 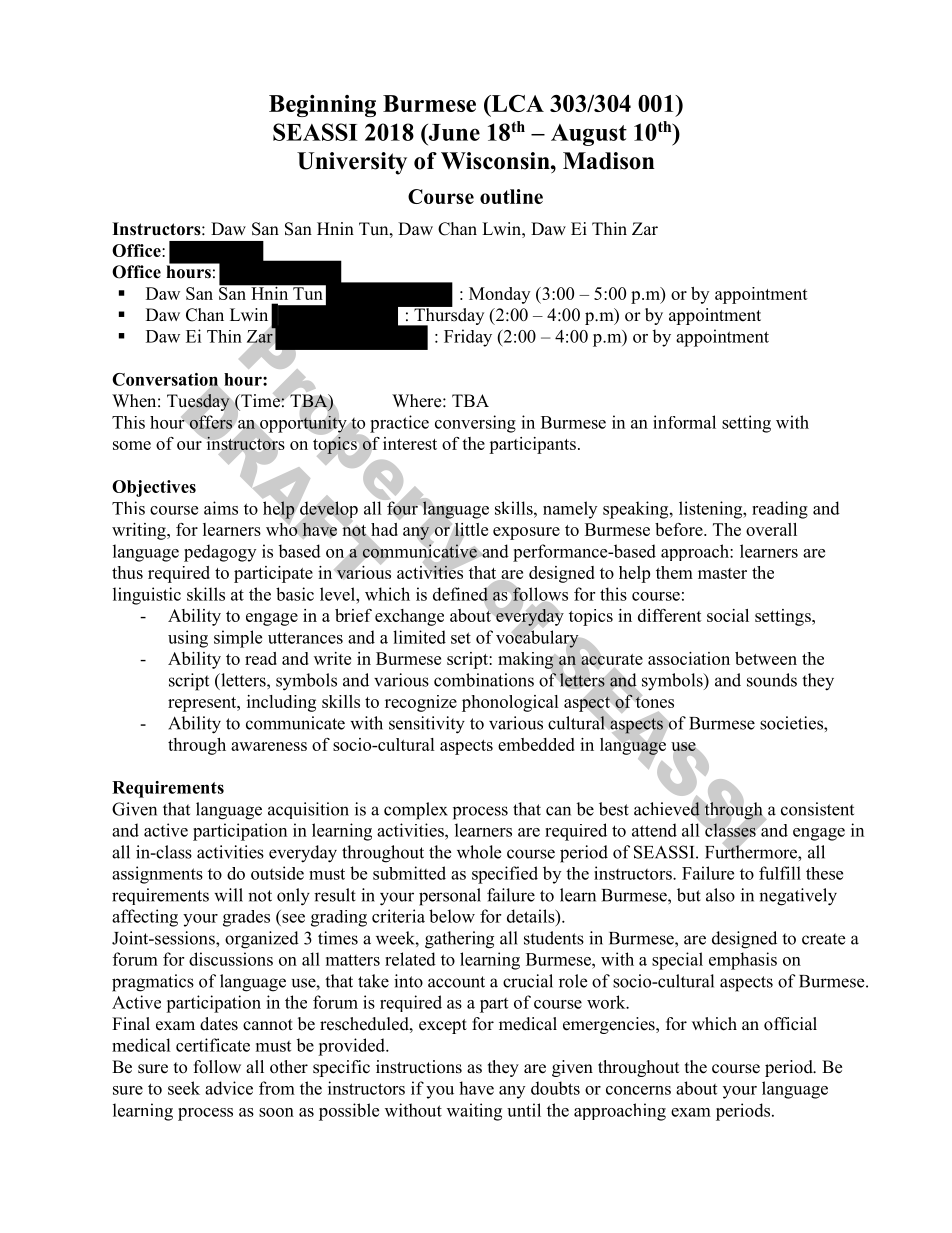 What do you see at coordinates (468, 338) in the screenshot?
I see `Friday` at bounding box center [468, 338].
